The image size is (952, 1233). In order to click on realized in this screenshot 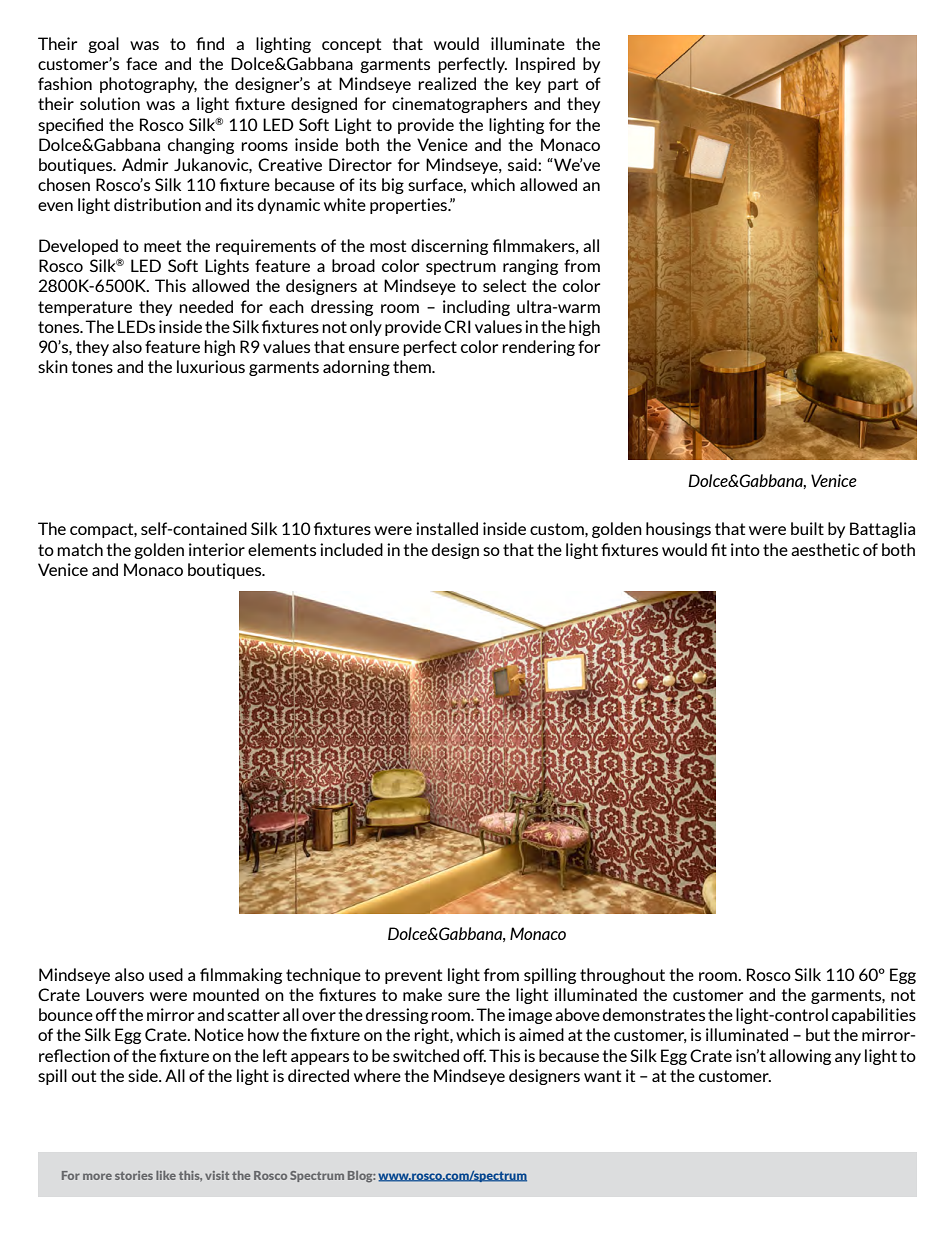, I will do `click(447, 83)`.
